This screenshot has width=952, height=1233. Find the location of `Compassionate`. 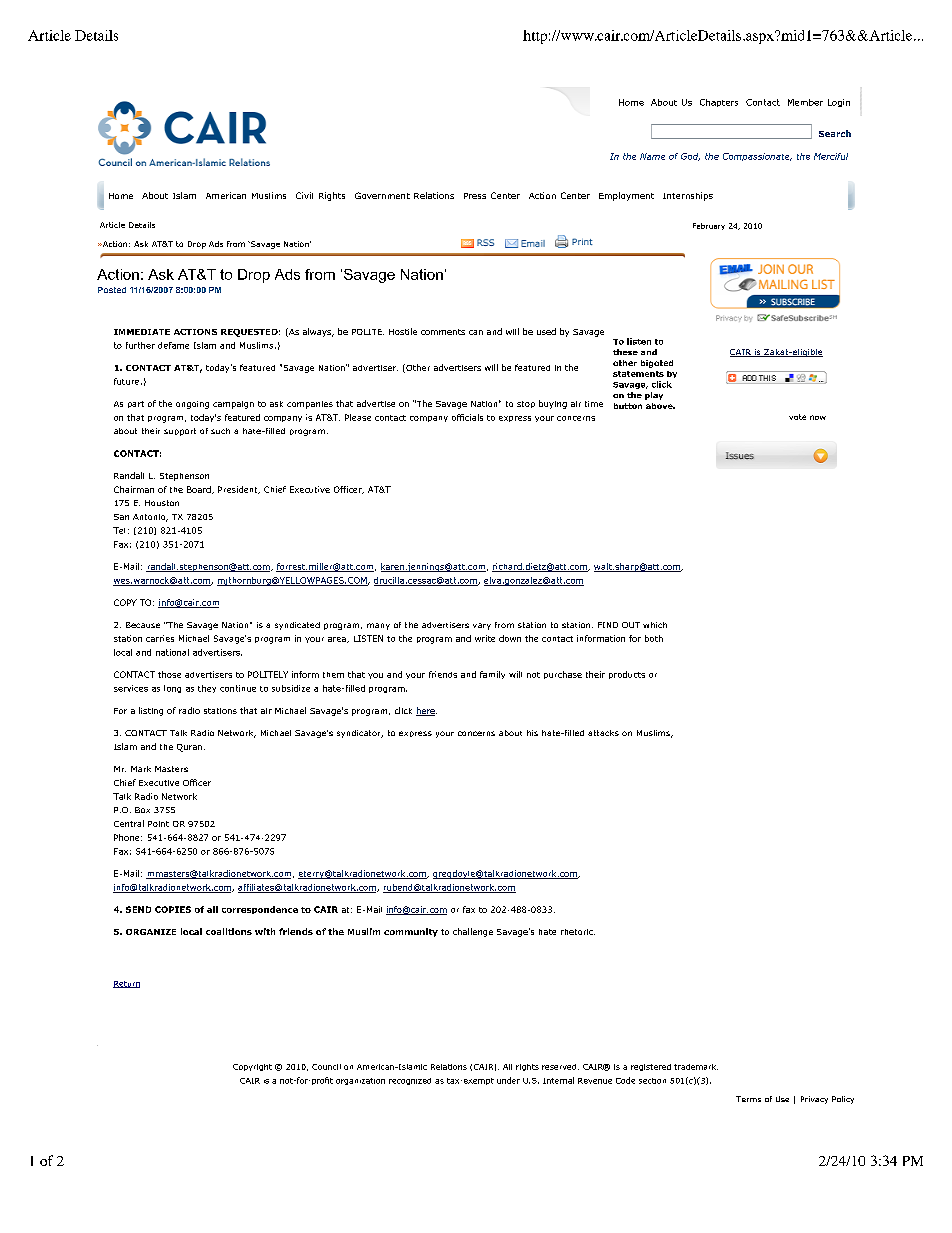

Compassionate is located at coordinates (757, 157).
